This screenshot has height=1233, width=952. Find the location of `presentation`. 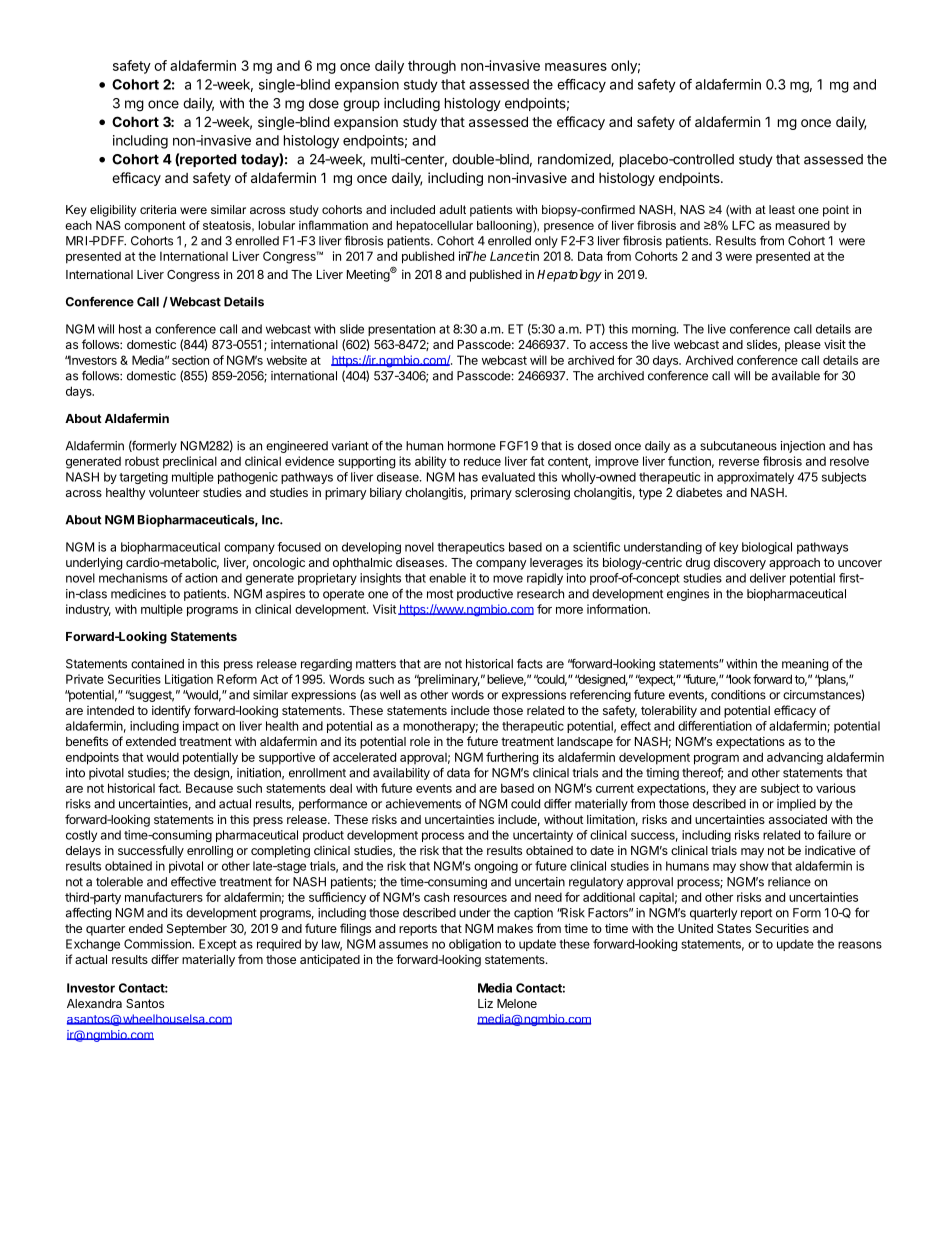

presentation is located at coordinates (401, 330).
